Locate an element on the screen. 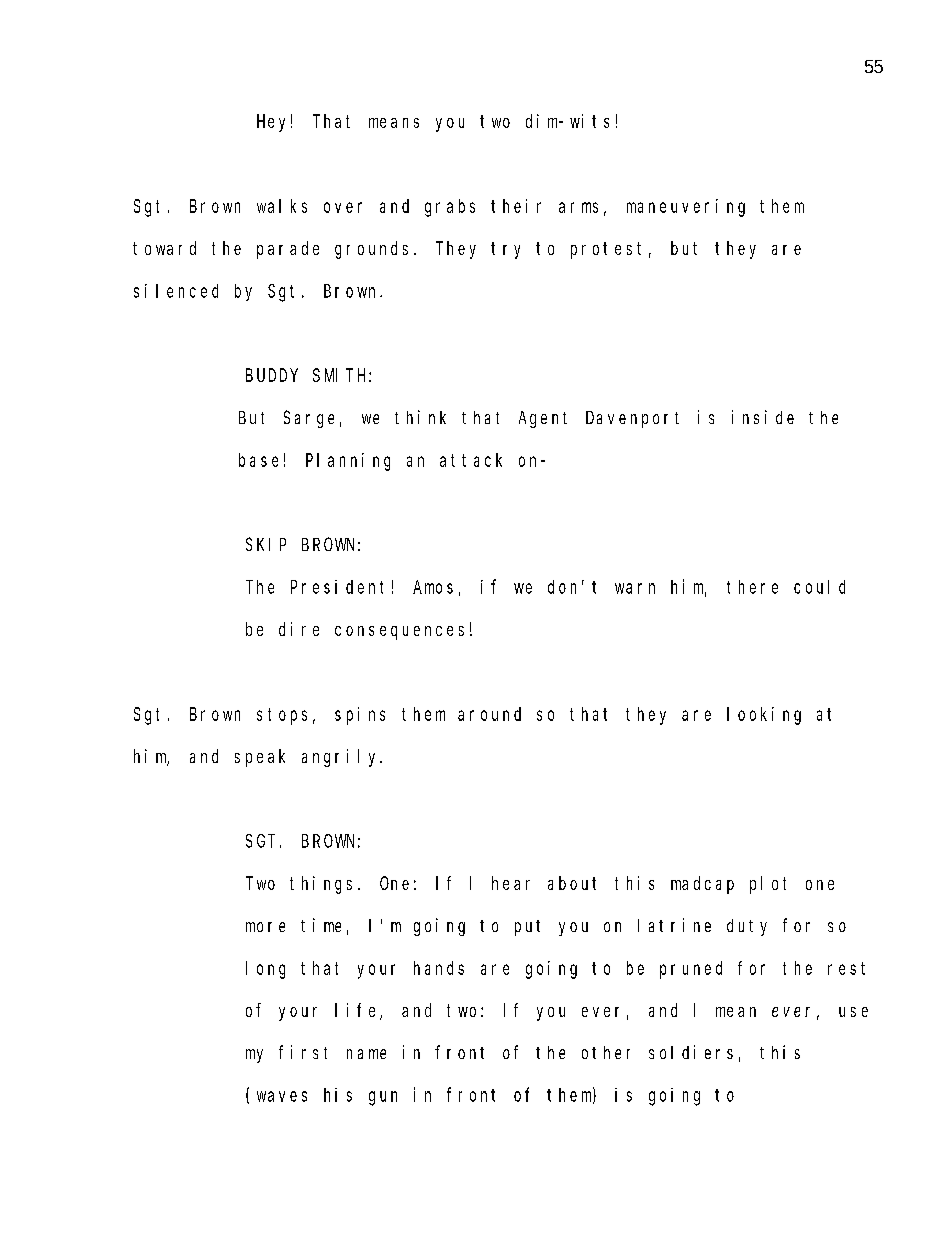  maneuvering is located at coordinates (686, 208).
